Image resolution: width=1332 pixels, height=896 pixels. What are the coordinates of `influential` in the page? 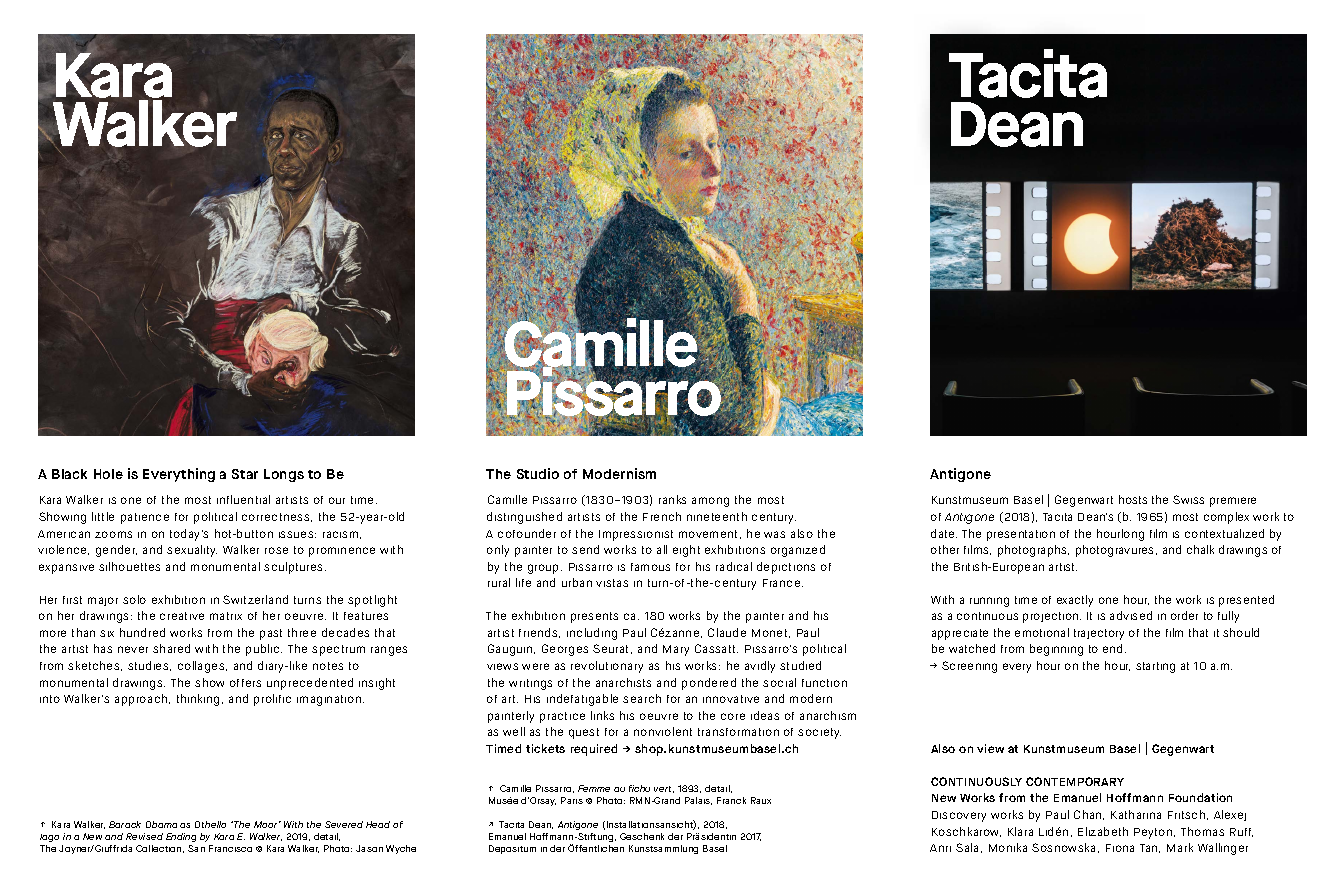 It's located at (243, 499).
